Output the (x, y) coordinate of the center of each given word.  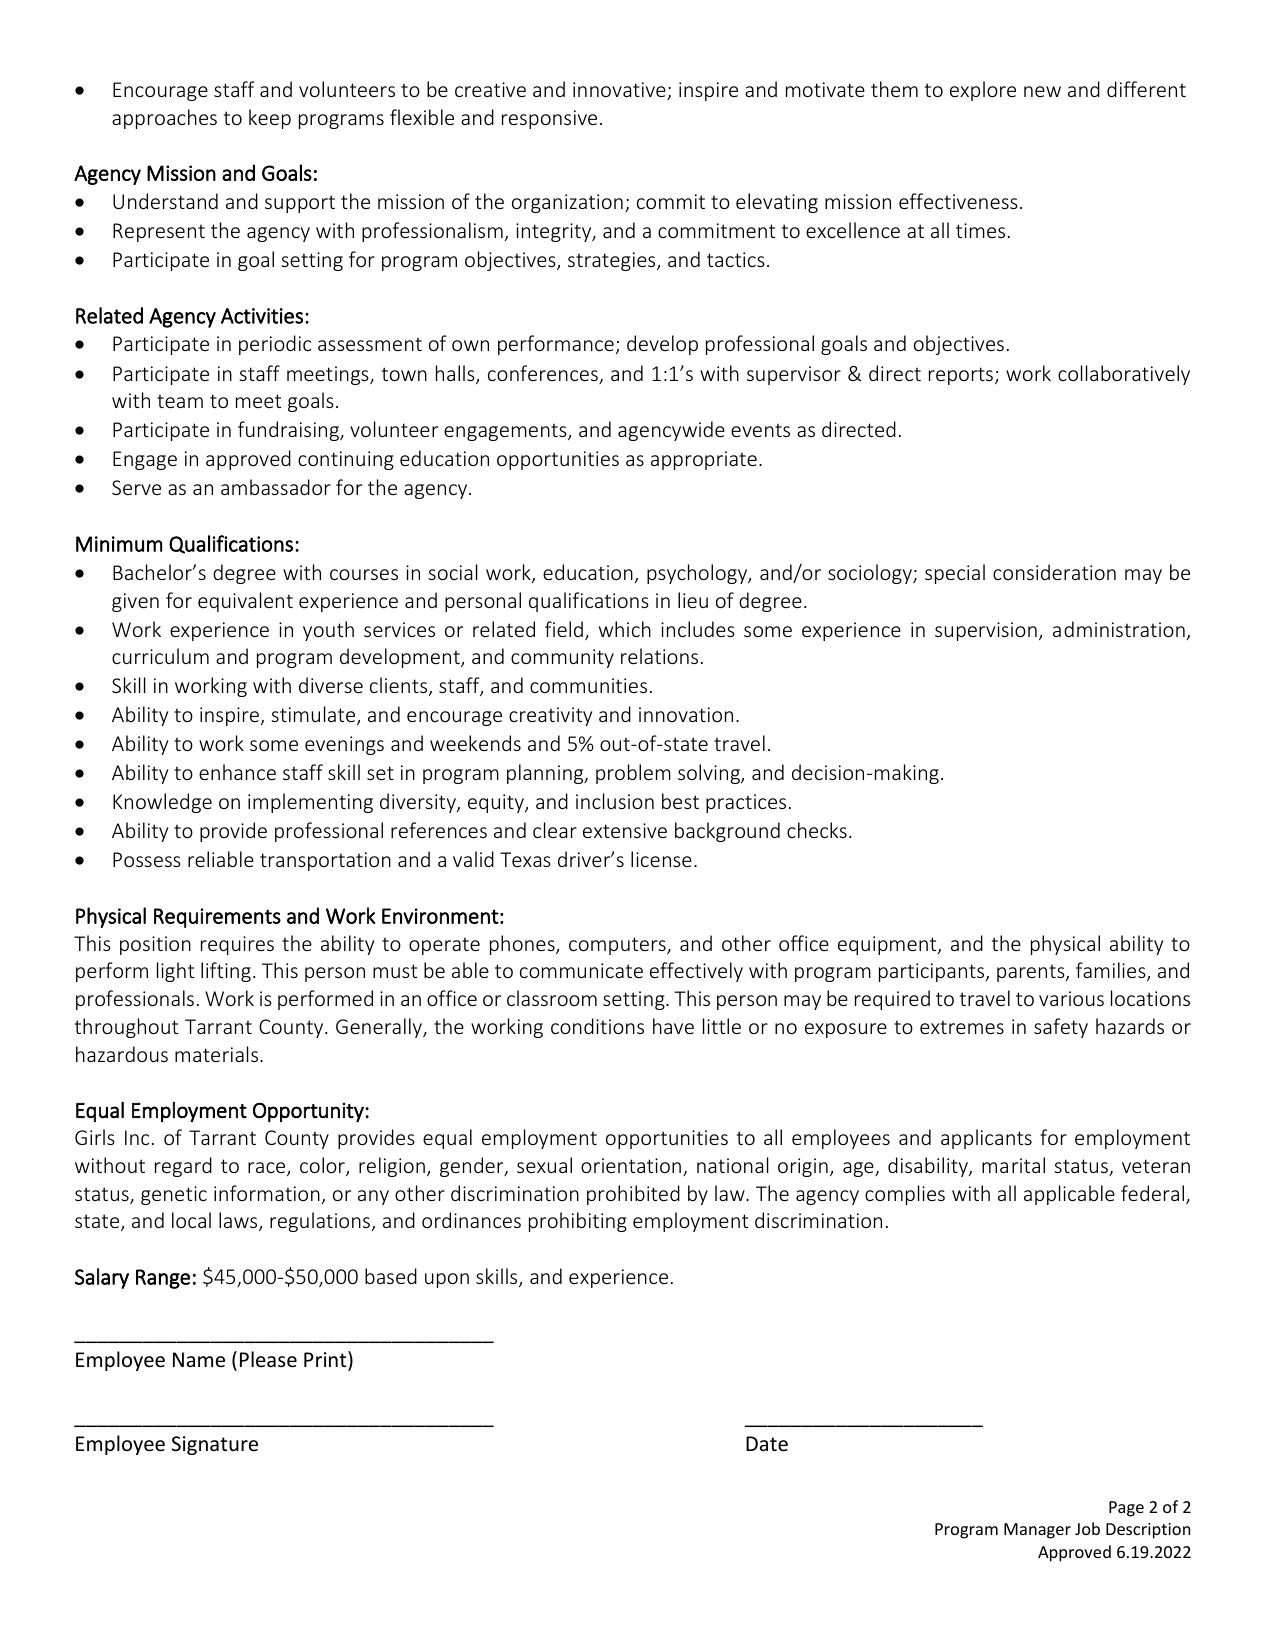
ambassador (276, 487)
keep (270, 119)
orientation (632, 1167)
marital (1013, 1165)
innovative (620, 91)
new (1042, 91)
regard (183, 1167)
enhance (237, 772)
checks (817, 830)
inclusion (615, 801)
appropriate (704, 460)
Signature (215, 1445)
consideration (1054, 572)
